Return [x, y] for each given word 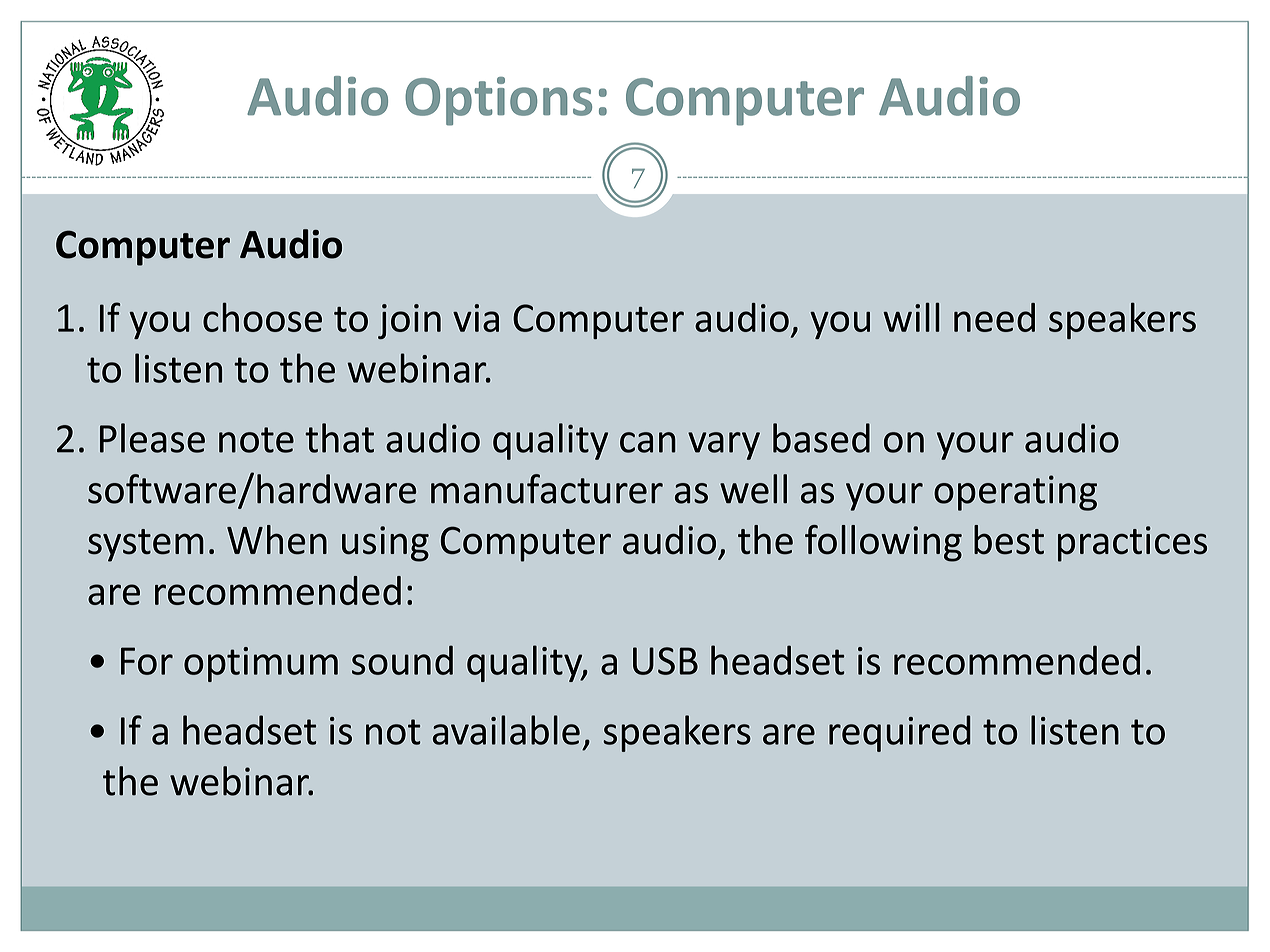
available [506, 730]
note [256, 440]
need [994, 317]
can [648, 442]
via [476, 318]
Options [498, 101]
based [821, 438]
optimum [261, 664]
